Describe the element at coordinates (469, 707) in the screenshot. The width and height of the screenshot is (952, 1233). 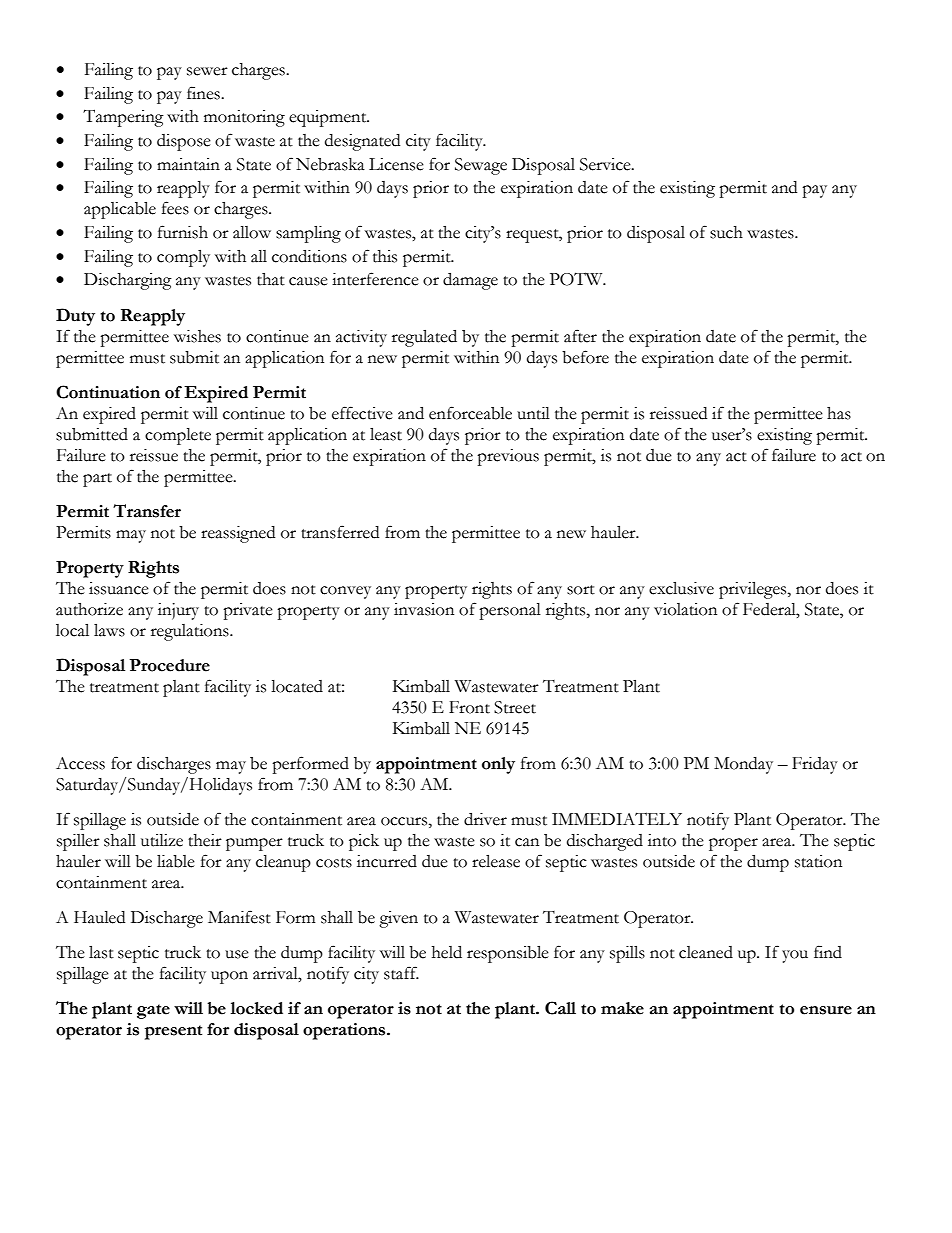
I see `Front` at that location.
